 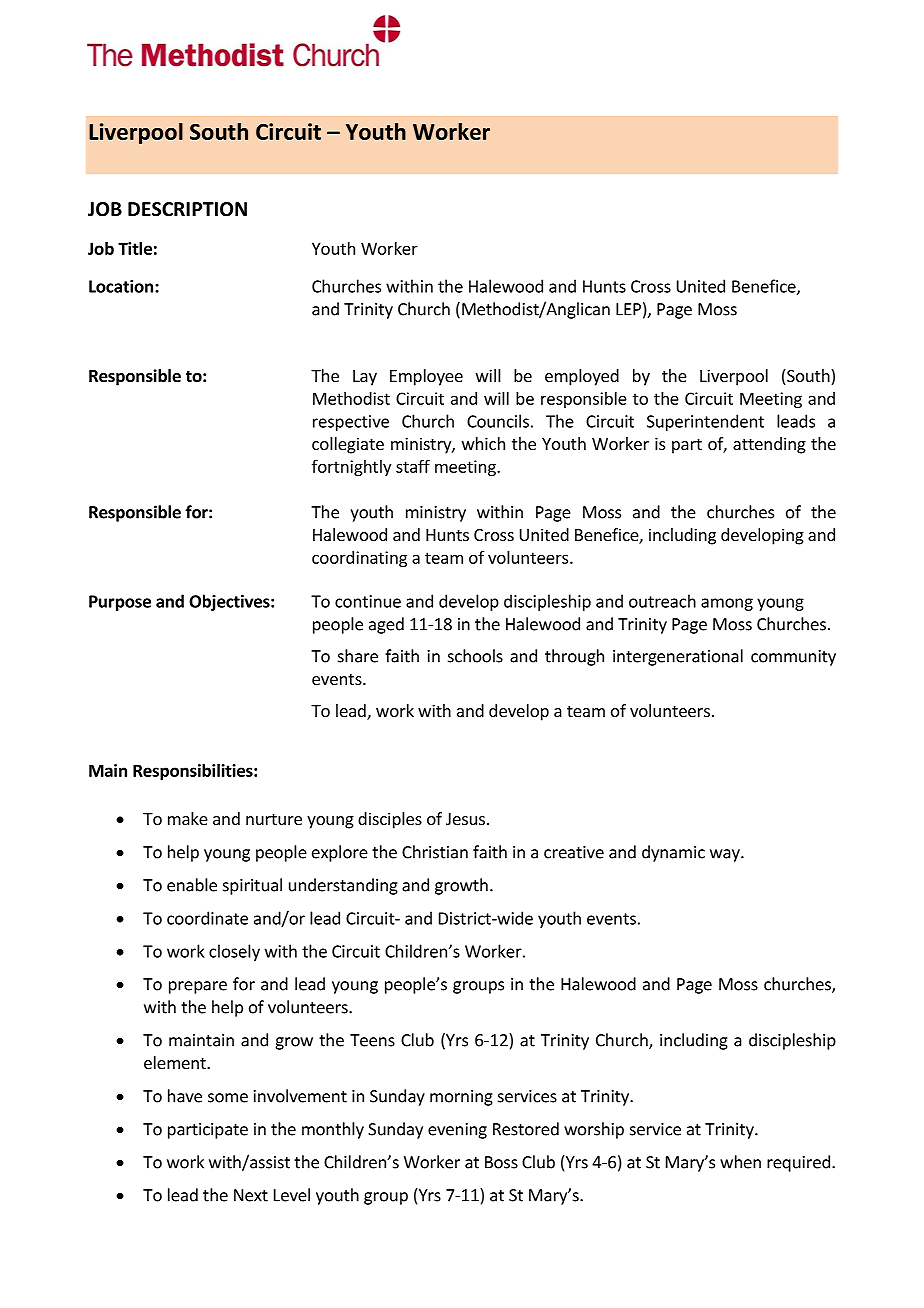 What do you see at coordinates (628, 309) in the screenshot?
I see `LEP` at bounding box center [628, 309].
